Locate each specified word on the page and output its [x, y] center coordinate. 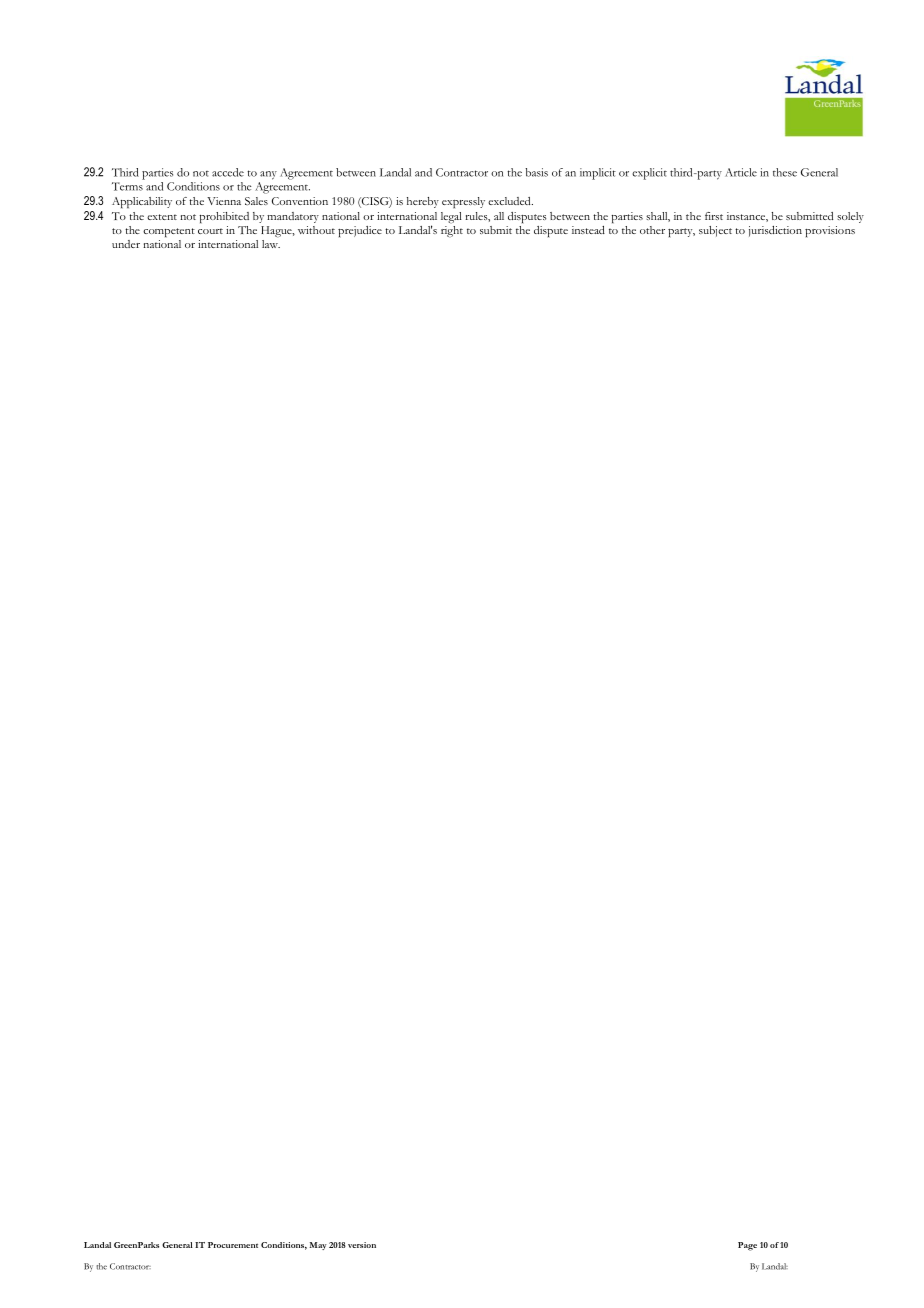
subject [715, 231]
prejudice [360, 231]
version [362, 1245]
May [318, 1246]
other [652, 230]
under [126, 244]
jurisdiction [775, 231]
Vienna [224, 201]
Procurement [233, 1245]
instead [588, 230]
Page [747, 1246]
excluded [510, 201]
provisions [830, 231]
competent [169, 233]
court [210, 231]
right [452, 232]
